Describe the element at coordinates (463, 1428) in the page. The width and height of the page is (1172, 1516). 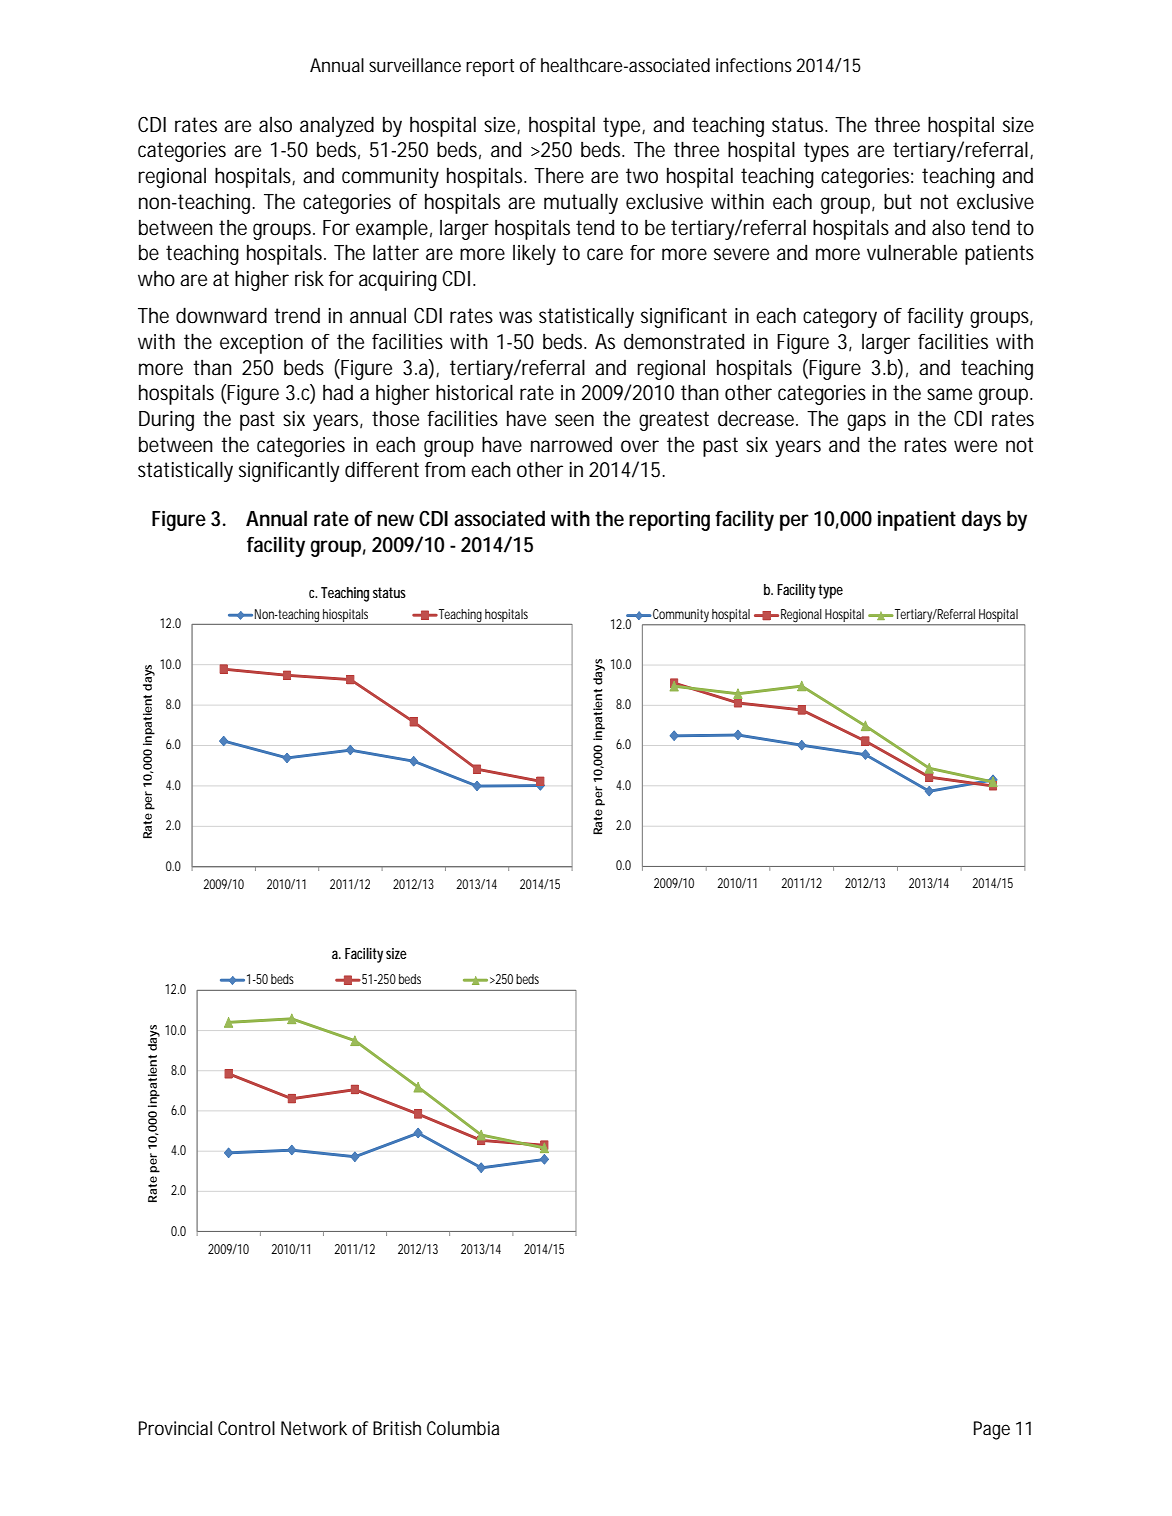
I see `Columbia` at that location.
